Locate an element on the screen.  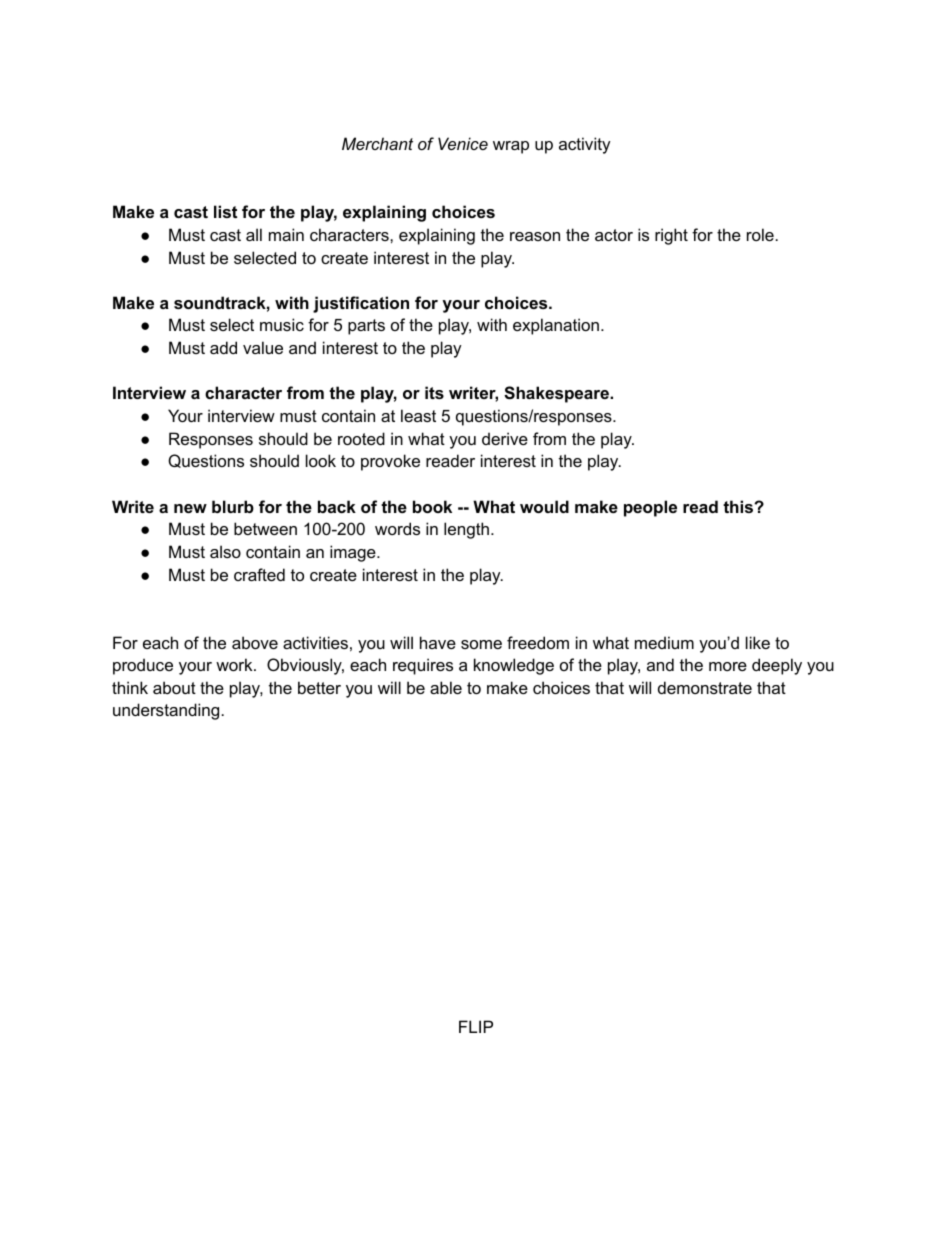
able is located at coordinates (446, 687).
